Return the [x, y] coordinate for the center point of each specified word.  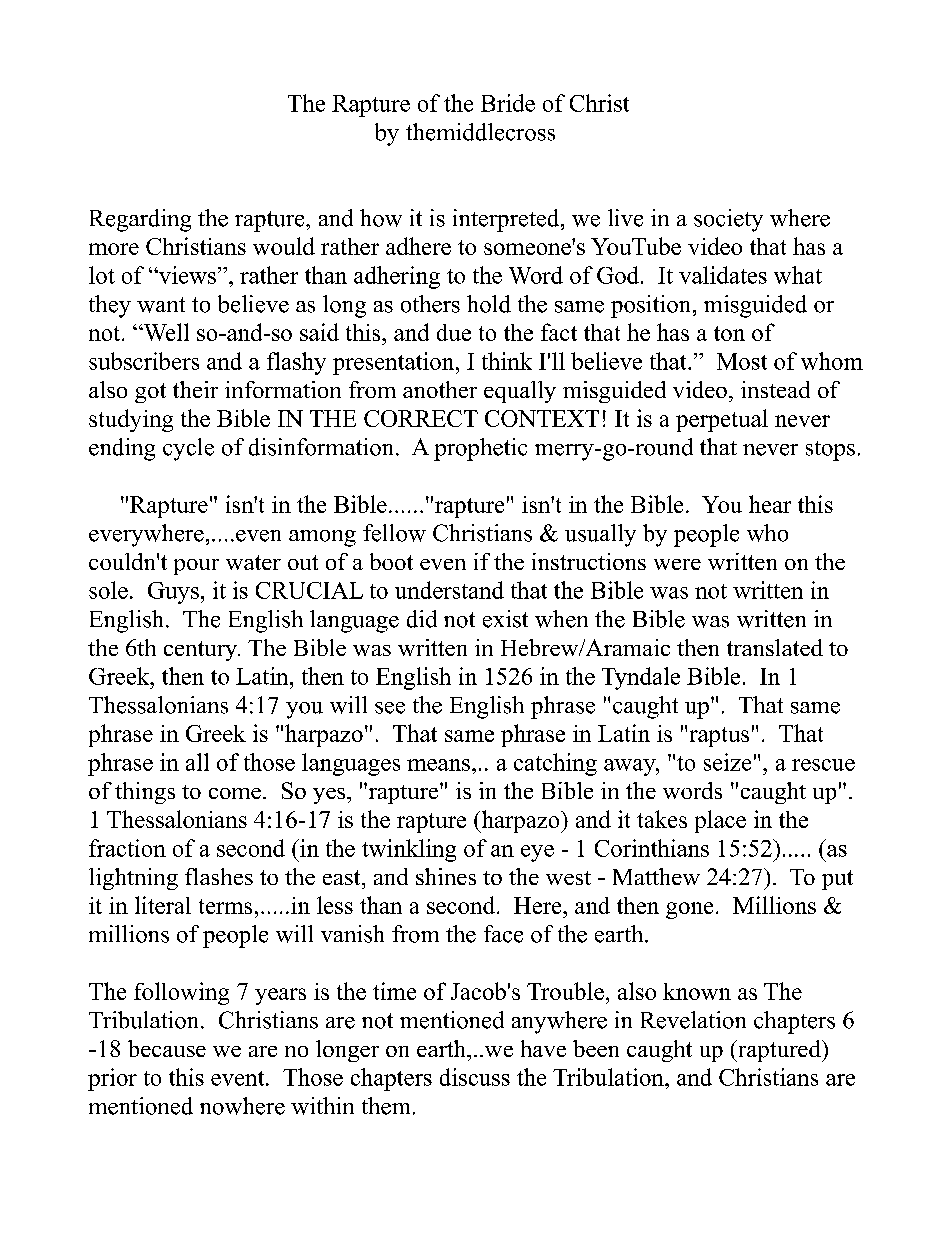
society [728, 220]
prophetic [480, 449]
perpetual [722, 420]
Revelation [693, 1020]
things [145, 793]
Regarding [140, 220]
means [438, 765]
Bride [508, 103]
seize [727, 762]
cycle [188, 449]
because [167, 1048]
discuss [475, 1077]
